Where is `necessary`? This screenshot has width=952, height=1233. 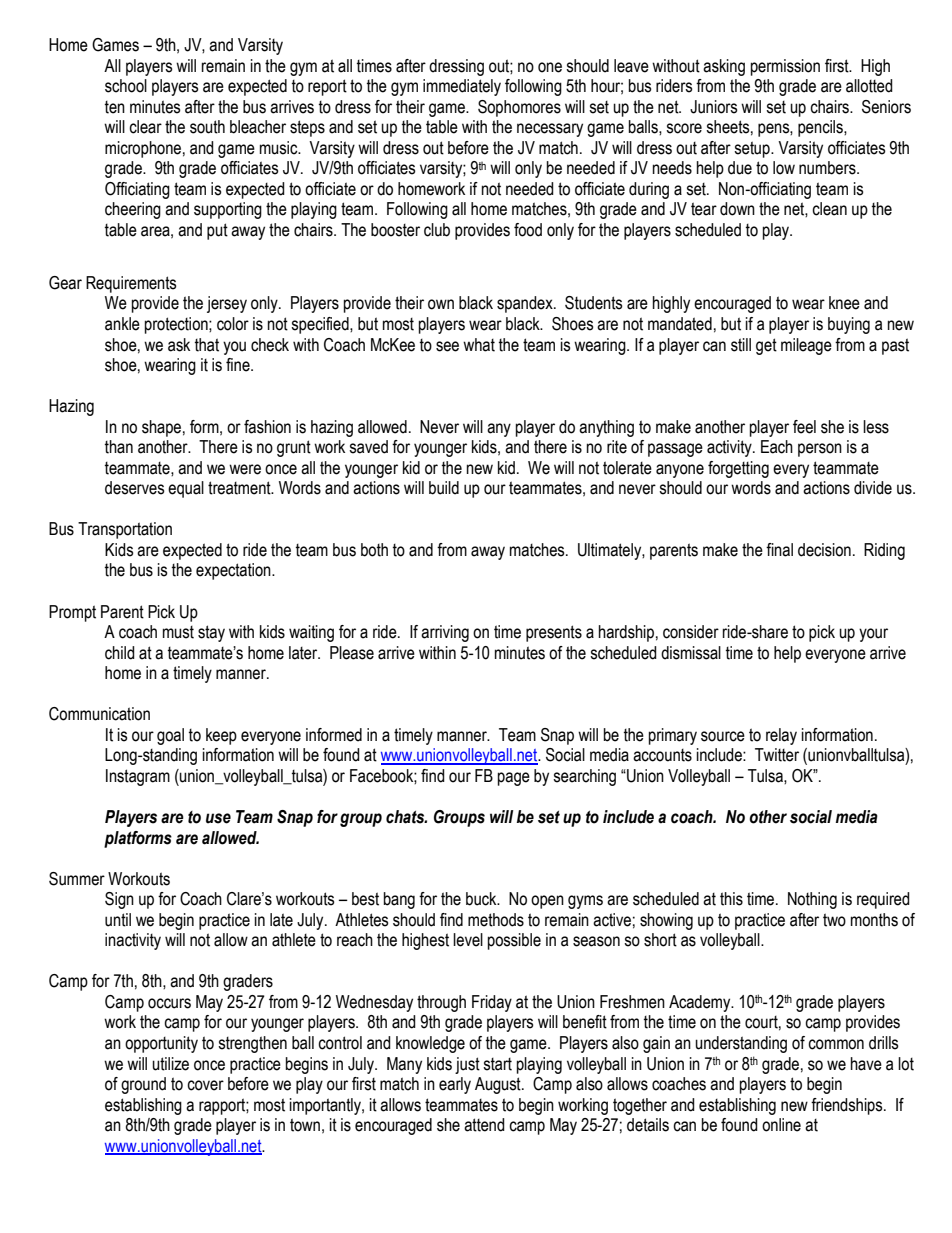
necessary is located at coordinates (550, 130).
